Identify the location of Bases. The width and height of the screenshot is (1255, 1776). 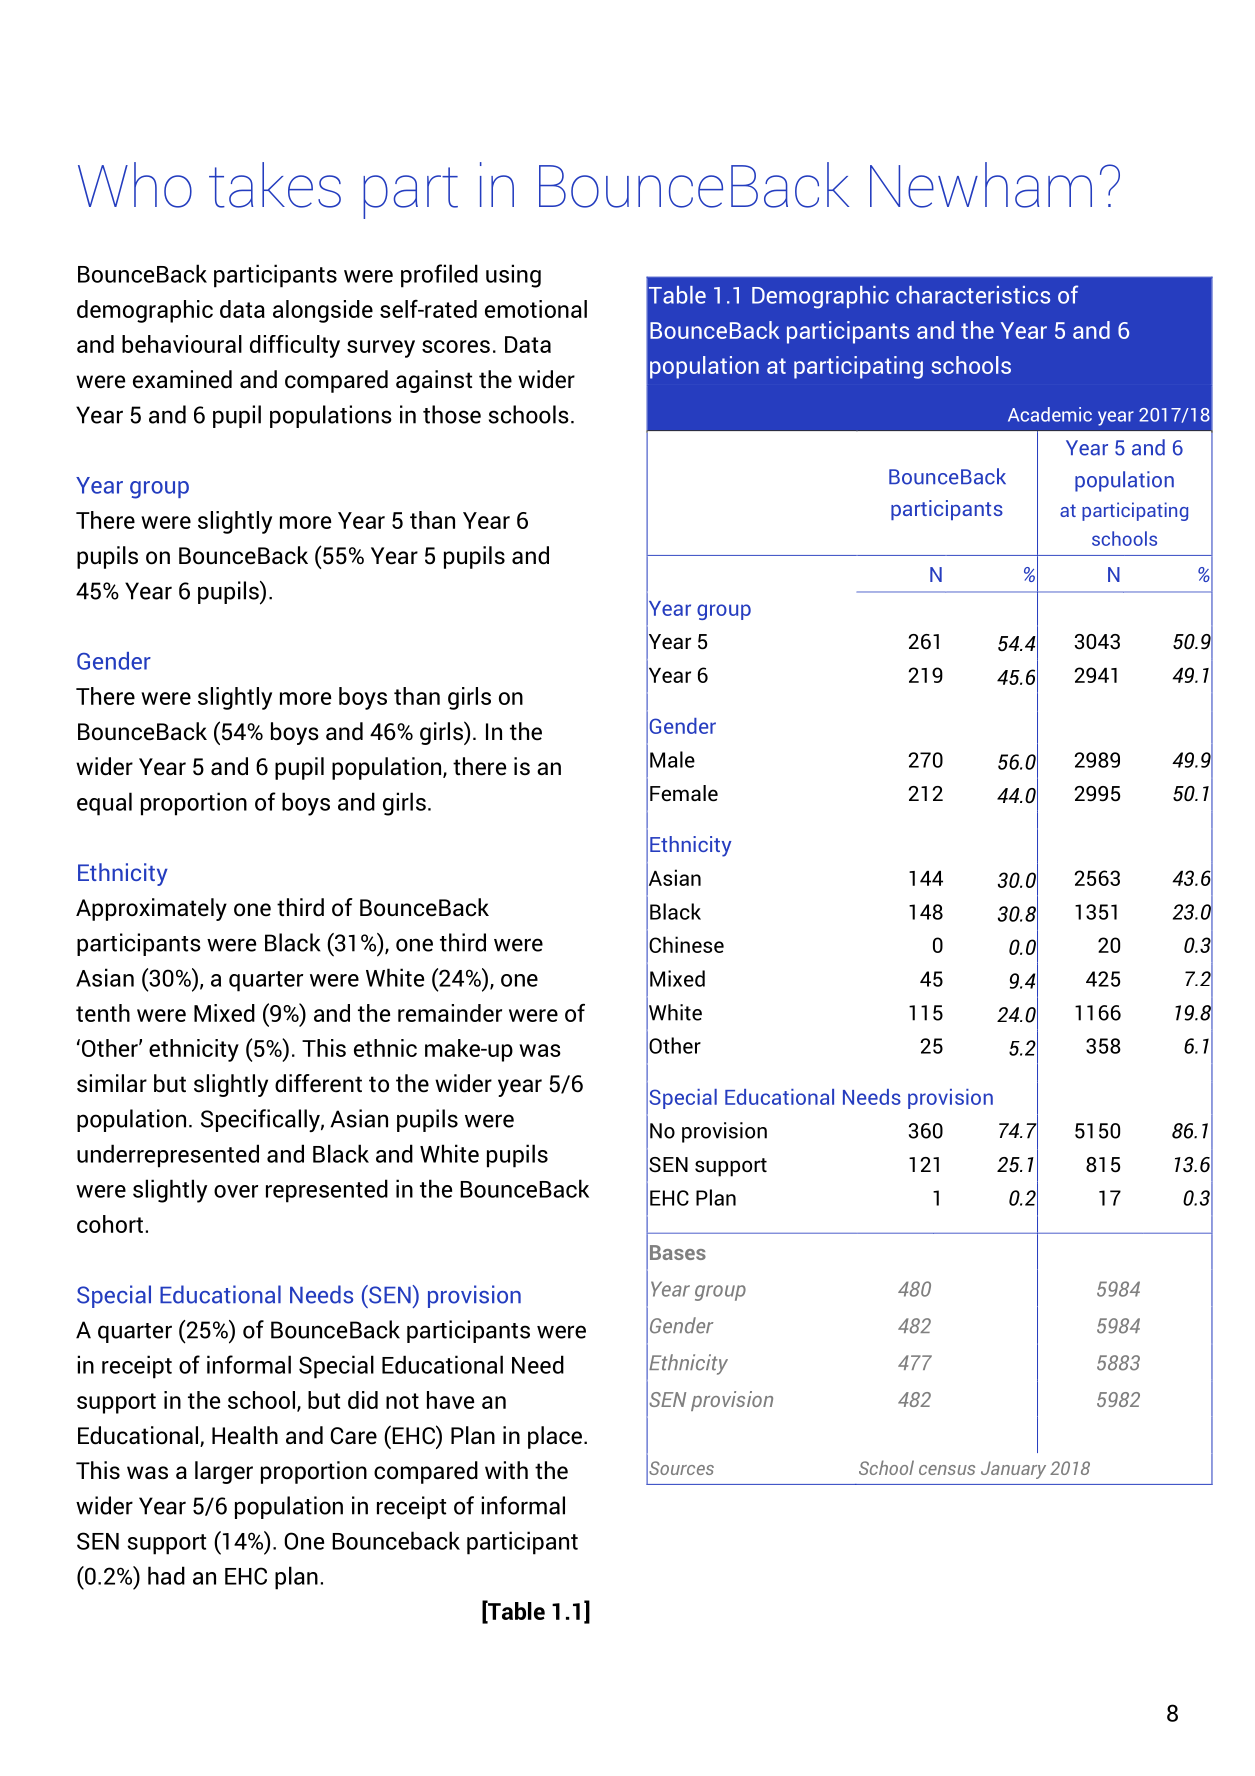
(678, 1252).
